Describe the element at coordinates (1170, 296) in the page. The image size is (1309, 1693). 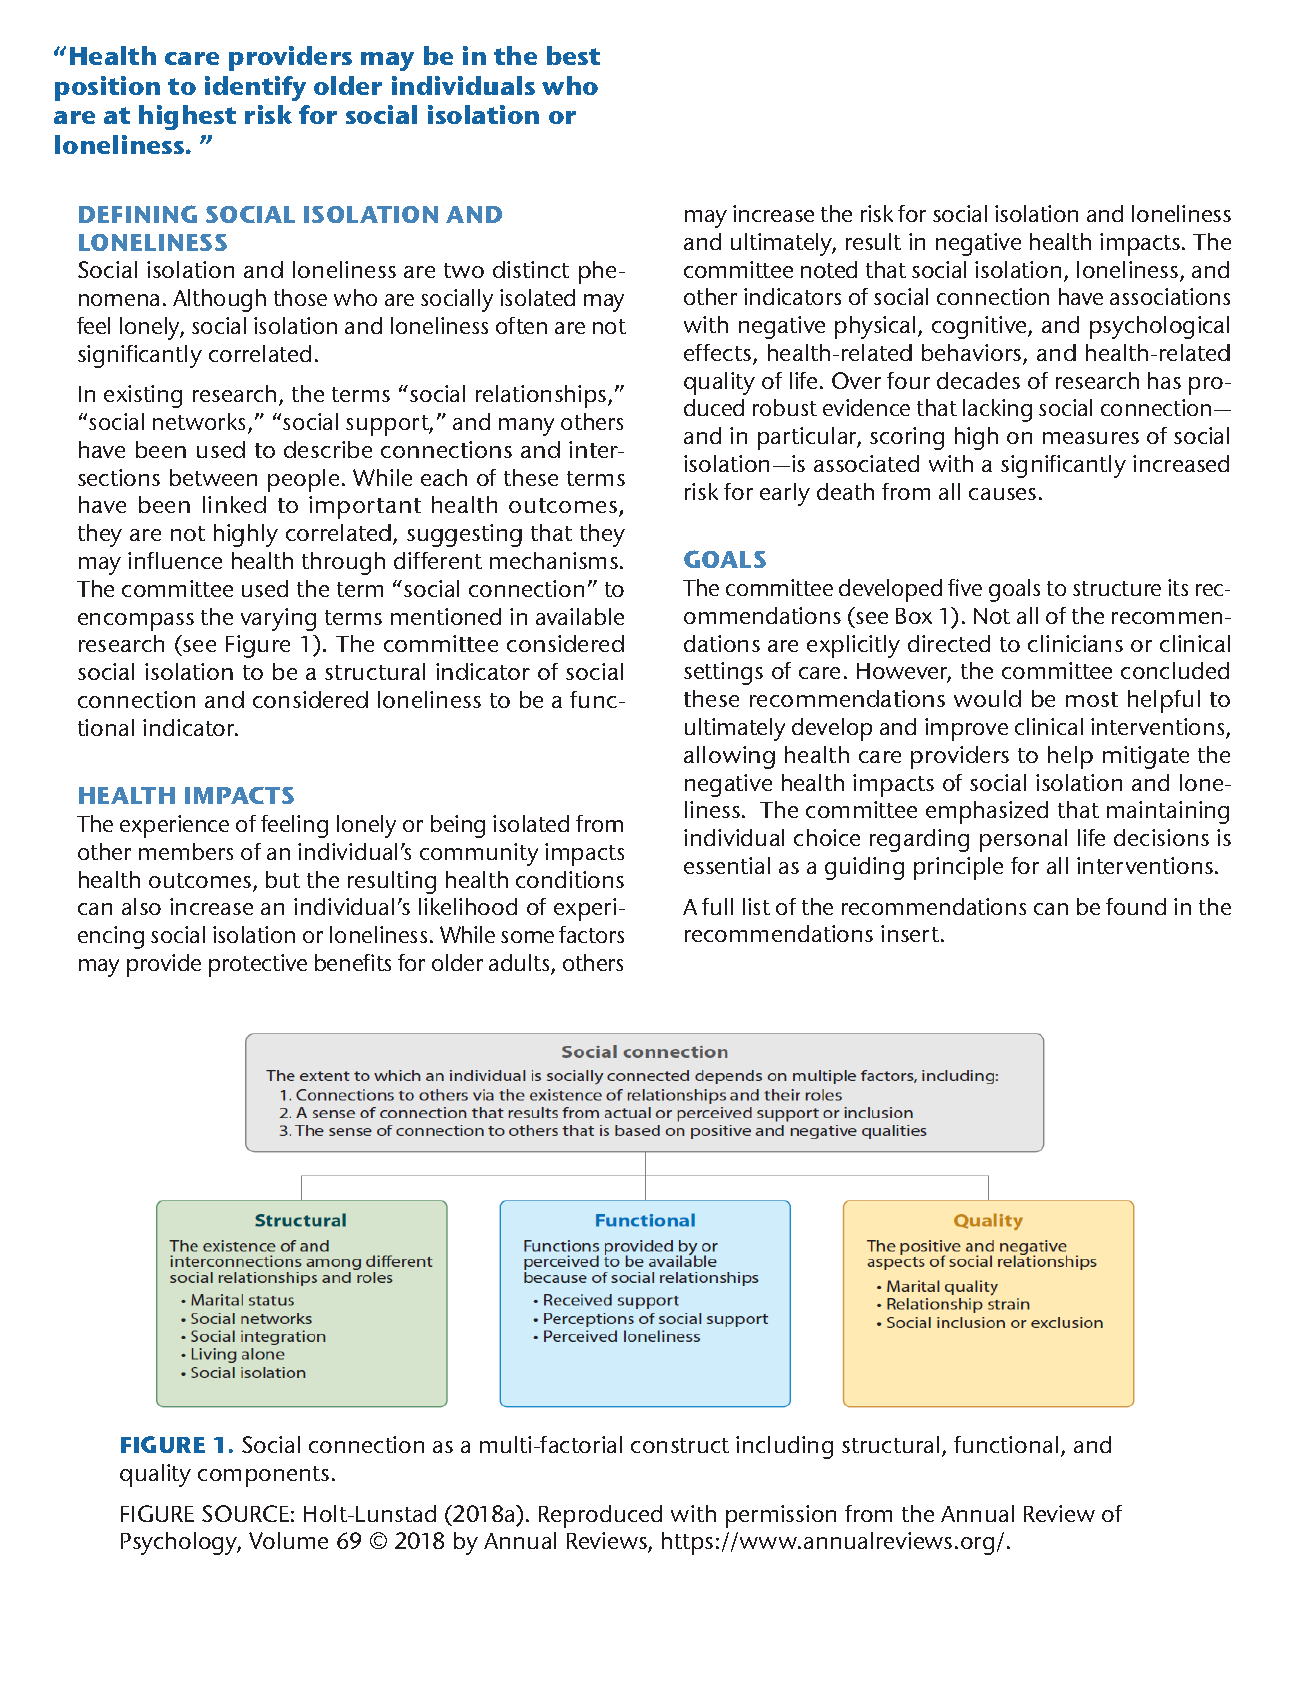
I see `associations` at that location.
